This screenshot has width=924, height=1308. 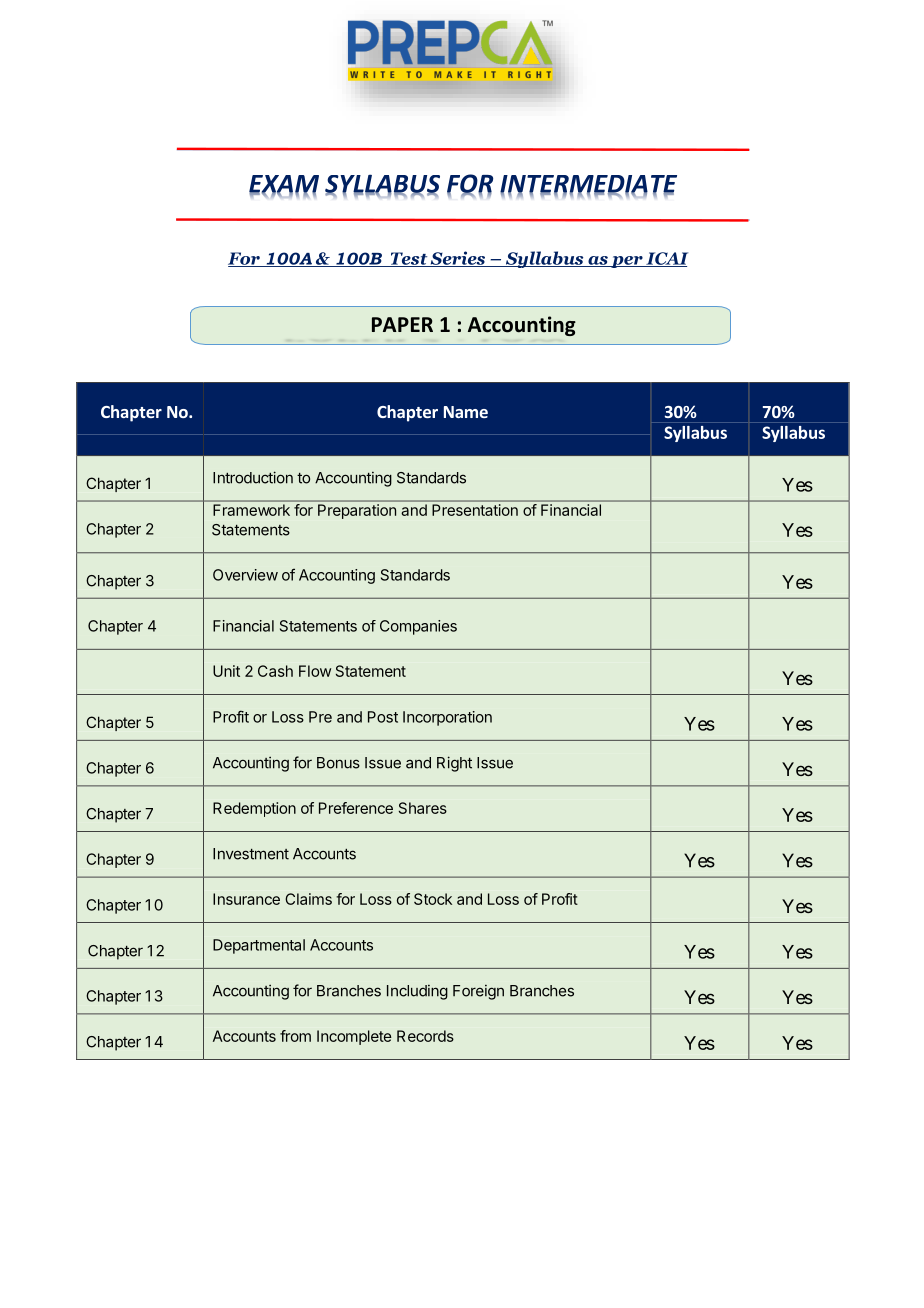 I want to click on Overview, so click(x=245, y=575).
